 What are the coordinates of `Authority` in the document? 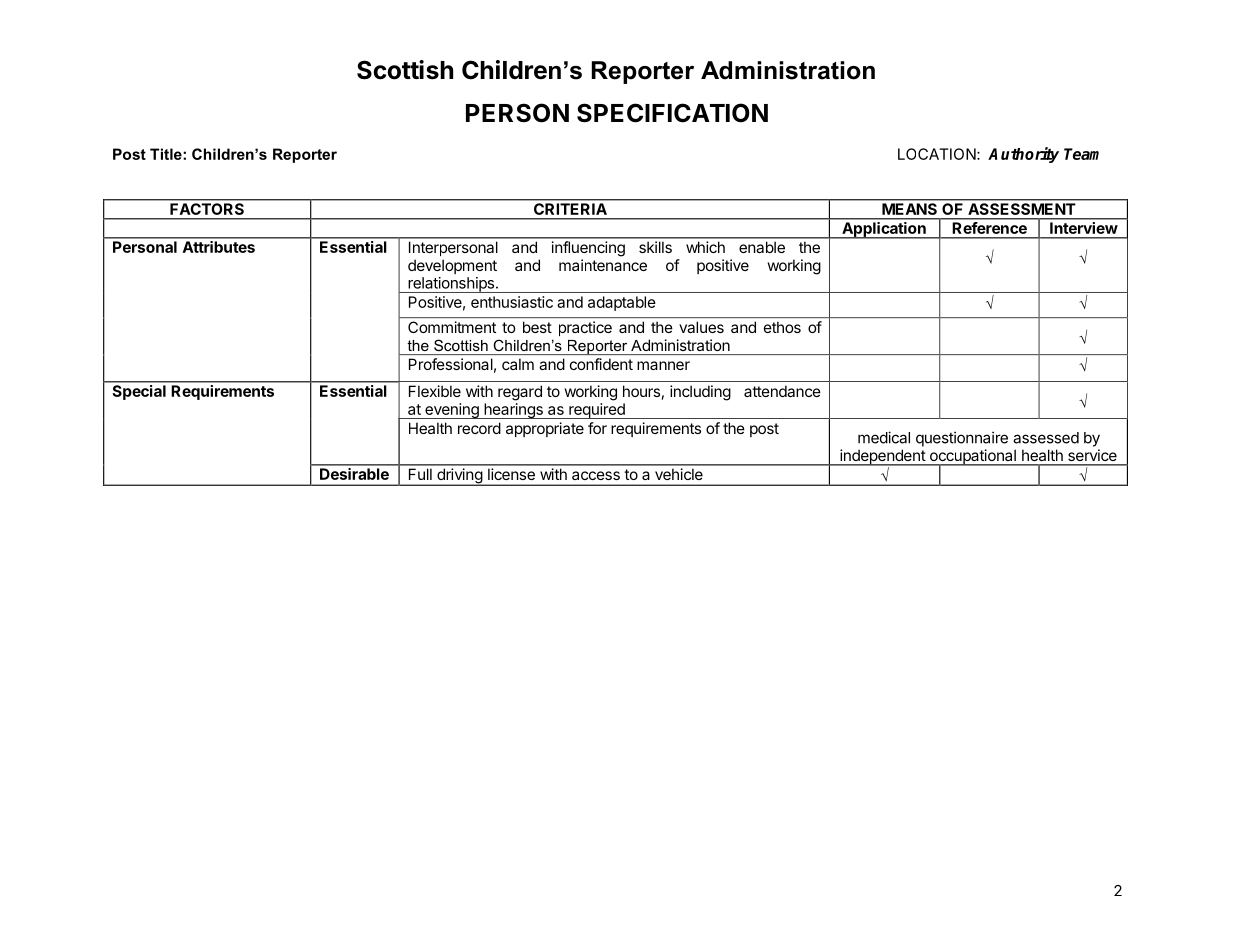 It's located at (1023, 155).
